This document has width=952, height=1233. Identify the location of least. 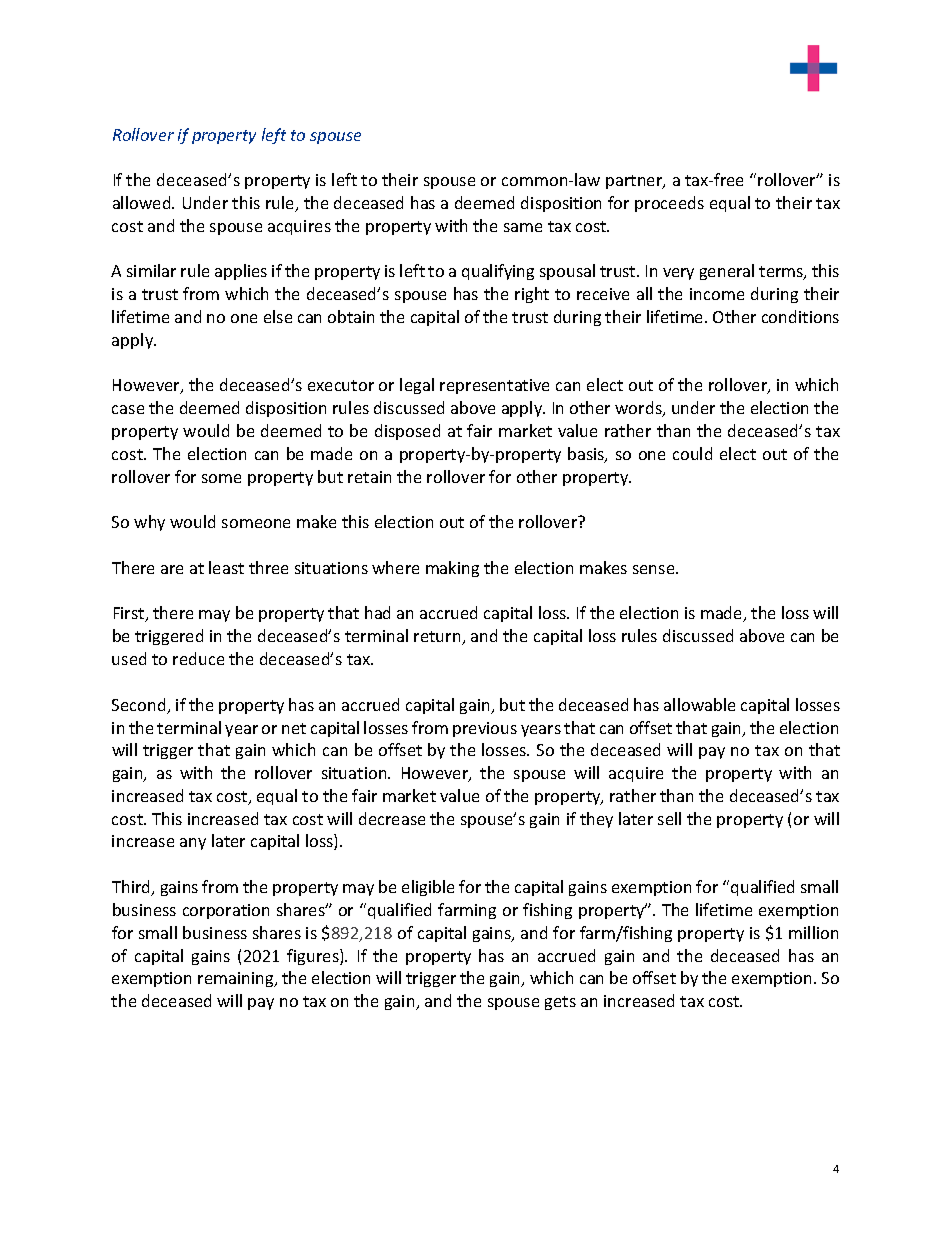
(226, 567).
